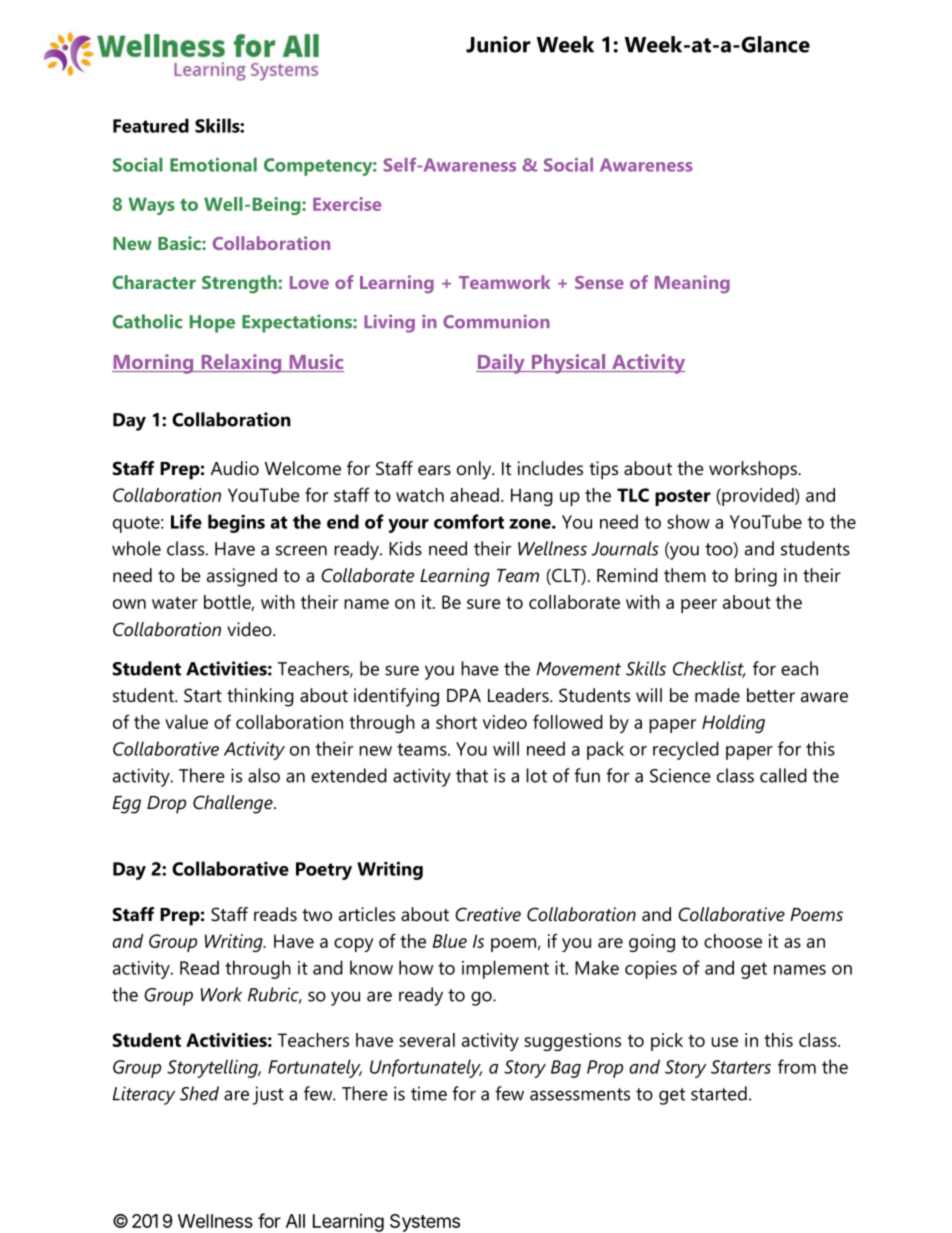  Describe the element at coordinates (683, 497) in the screenshot. I see `poster` at that location.
